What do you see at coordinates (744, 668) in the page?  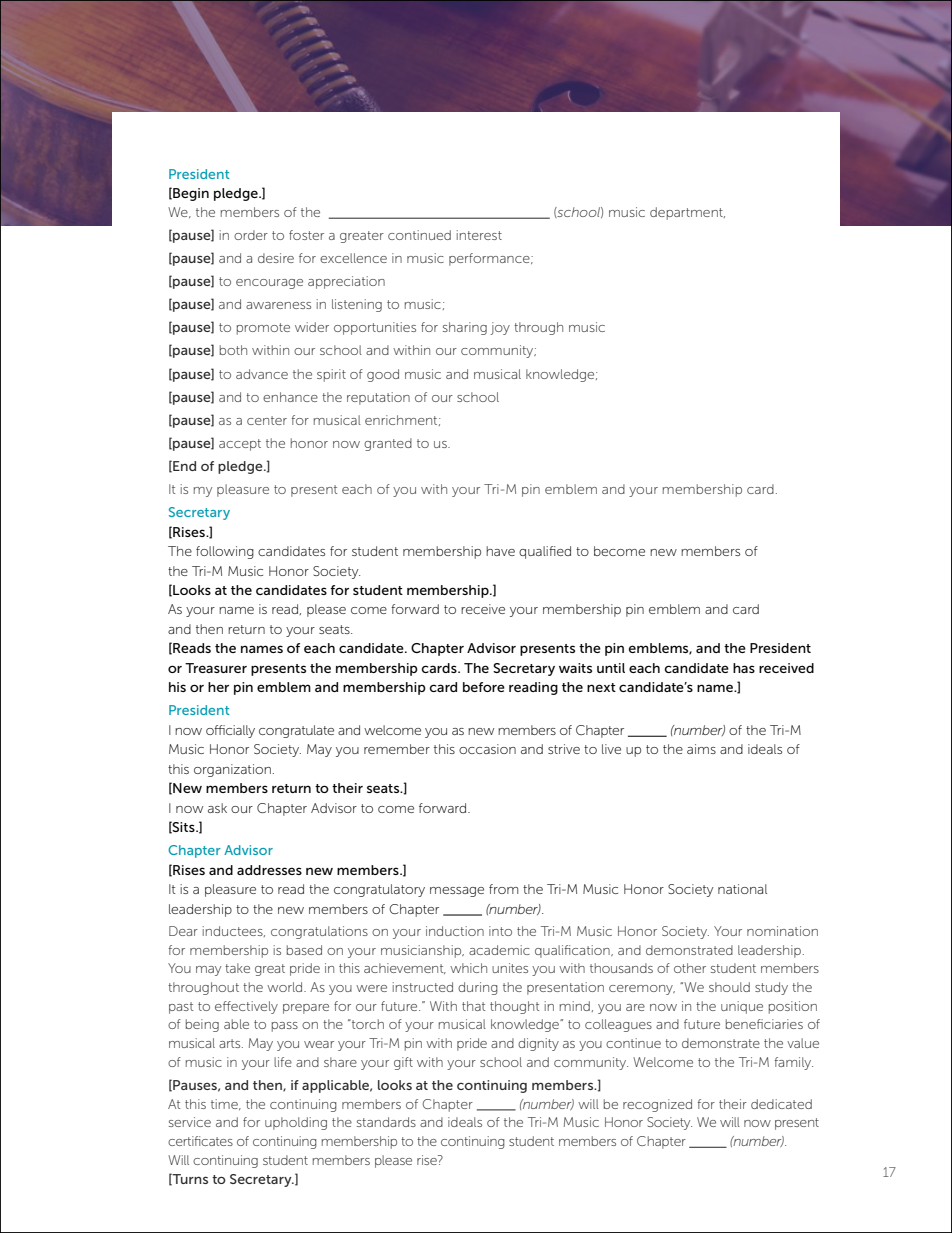 I see `has` at bounding box center [744, 668].
